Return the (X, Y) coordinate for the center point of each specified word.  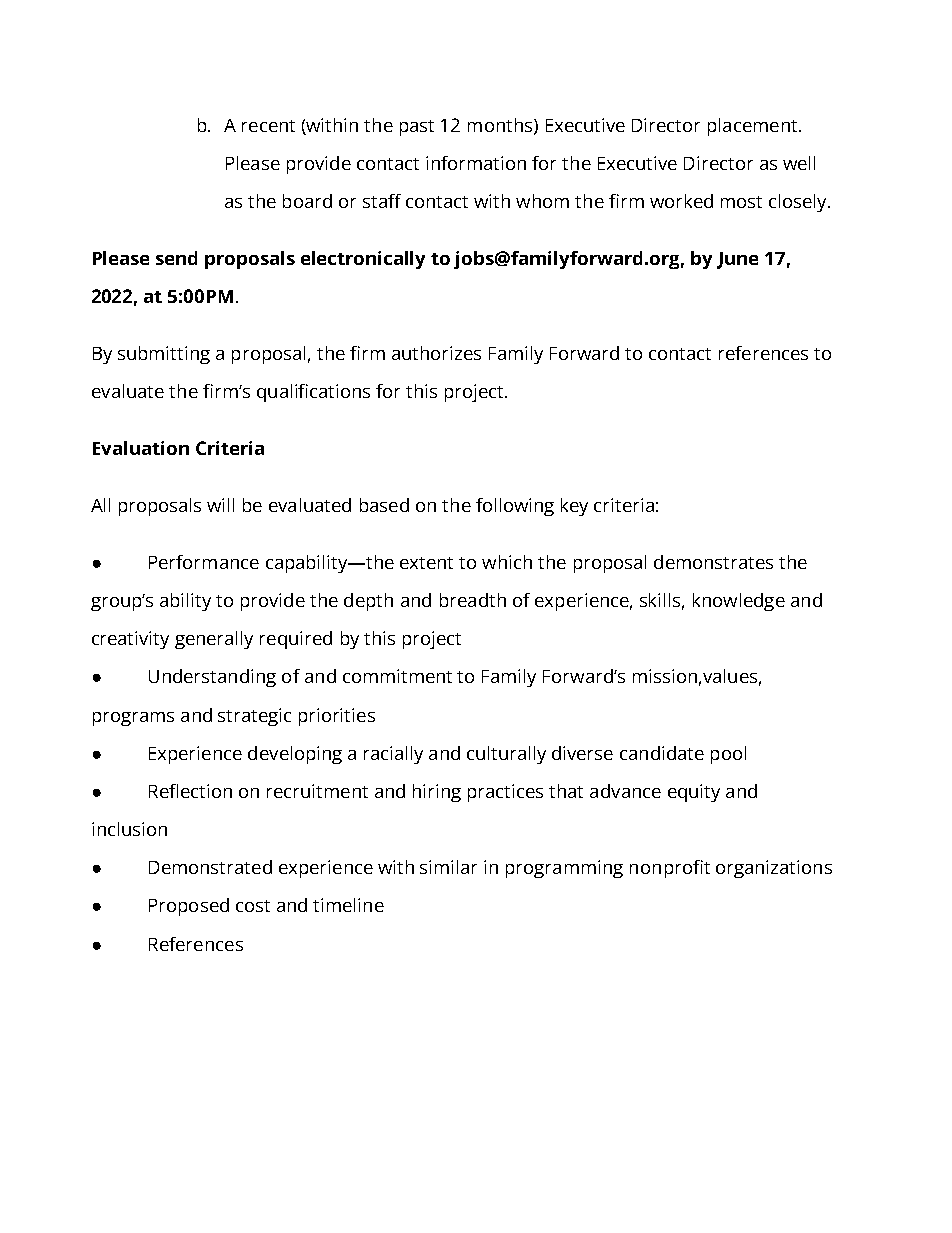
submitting (164, 355)
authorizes (436, 353)
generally (214, 640)
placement (754, 127)
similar (448, 867)
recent (268, 126)
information (476, 163)
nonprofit (670, 869)
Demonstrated (210, 867)
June (737, 260)
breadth (473, 600)
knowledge (739, 602)
